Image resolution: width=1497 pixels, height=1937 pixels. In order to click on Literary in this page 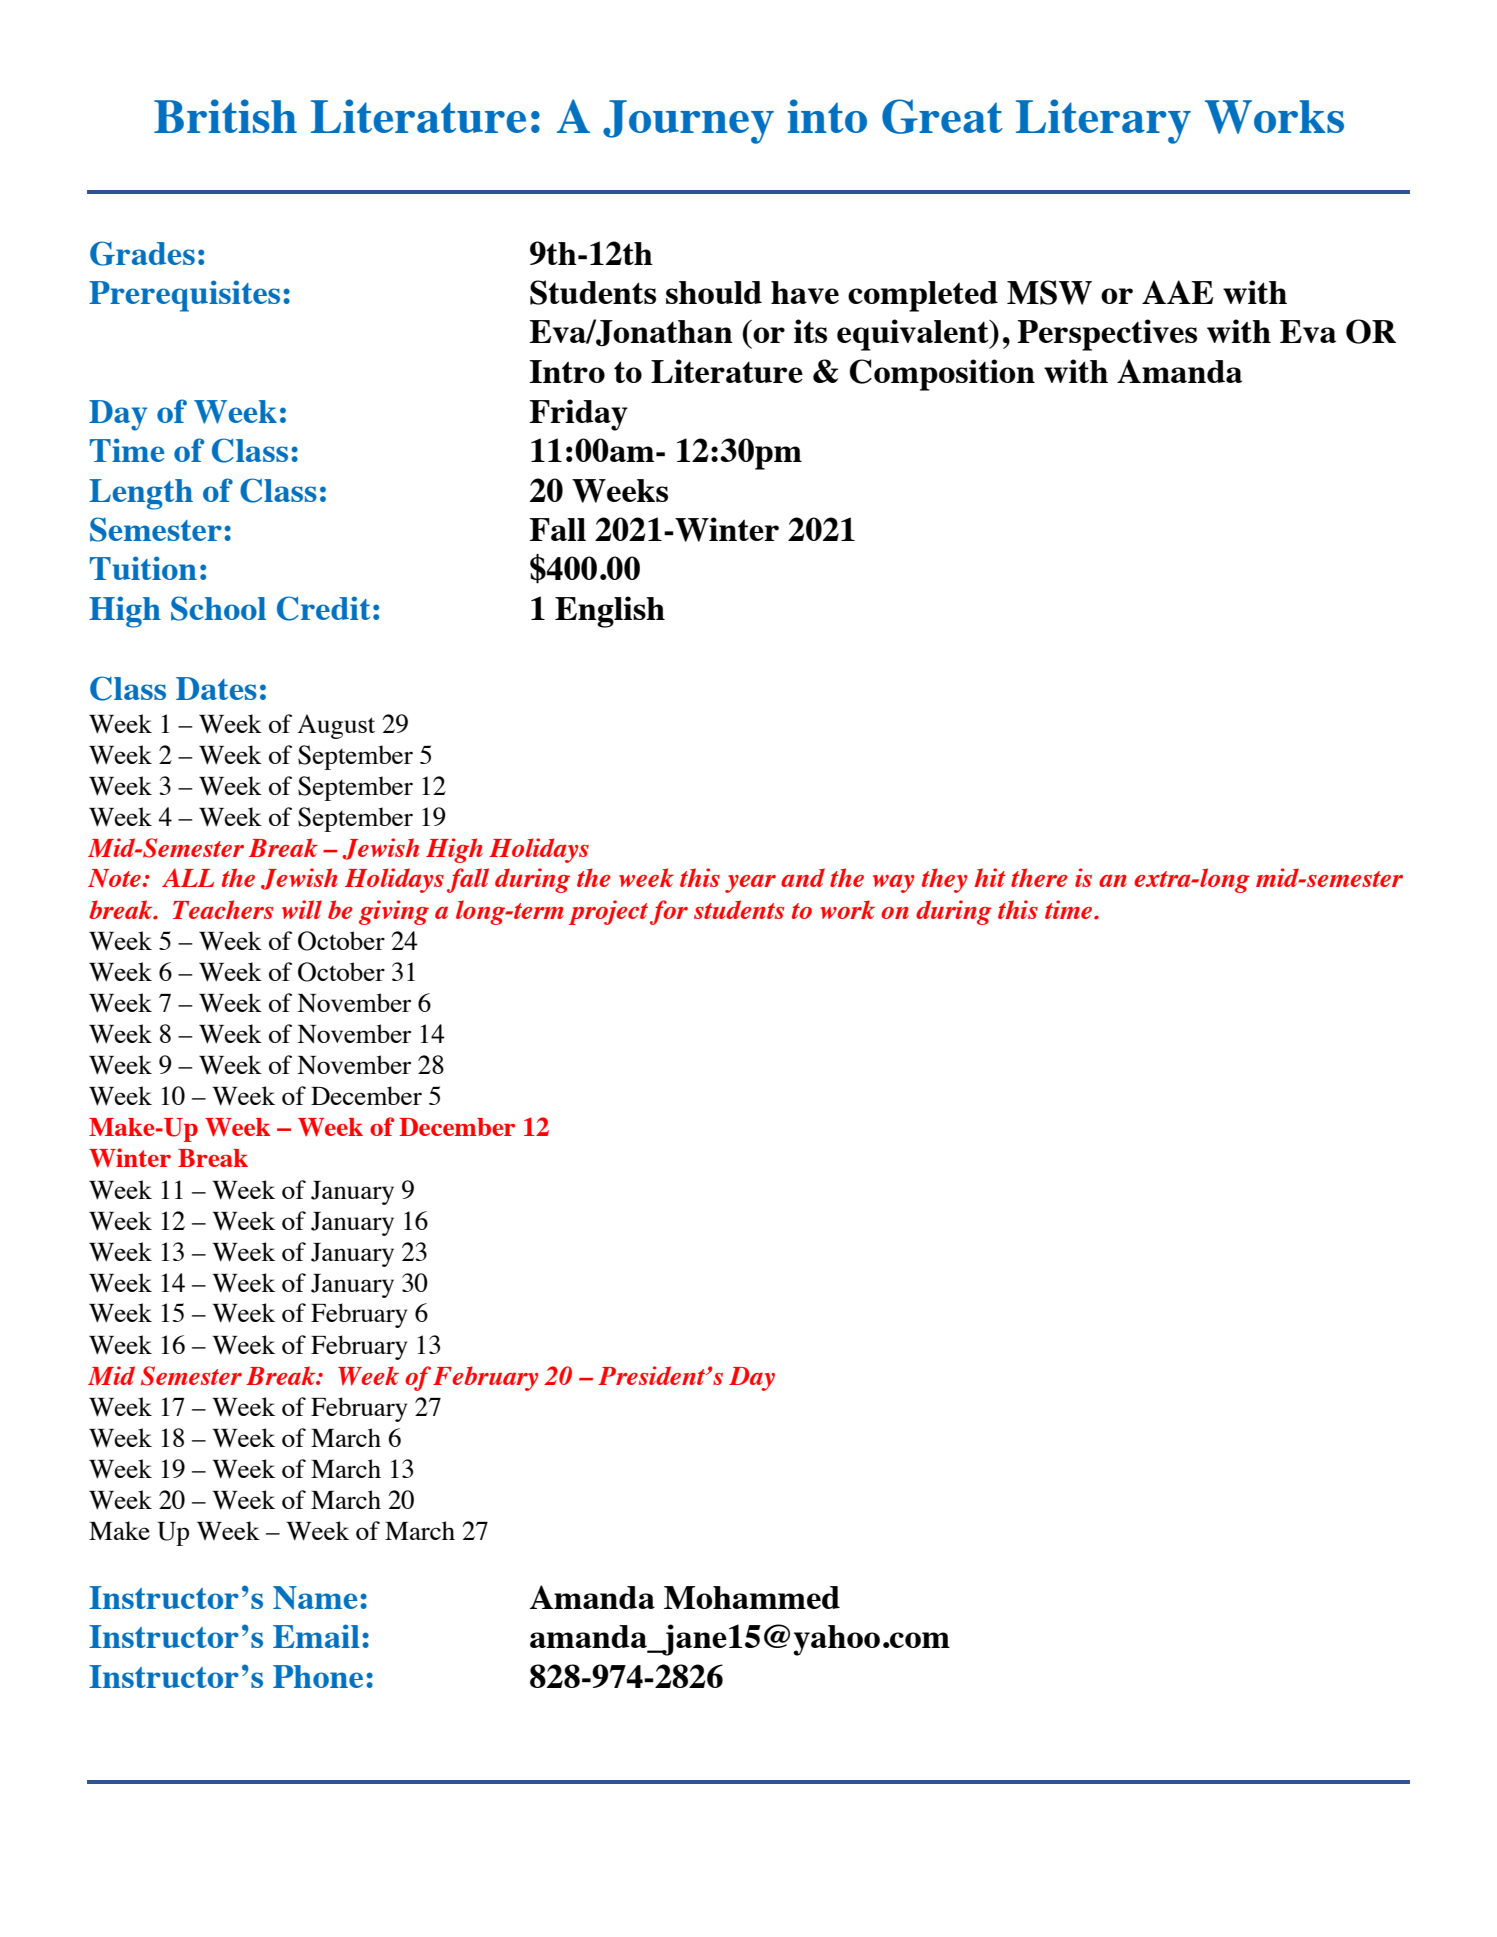, I will do `click(1103, 121)`.
